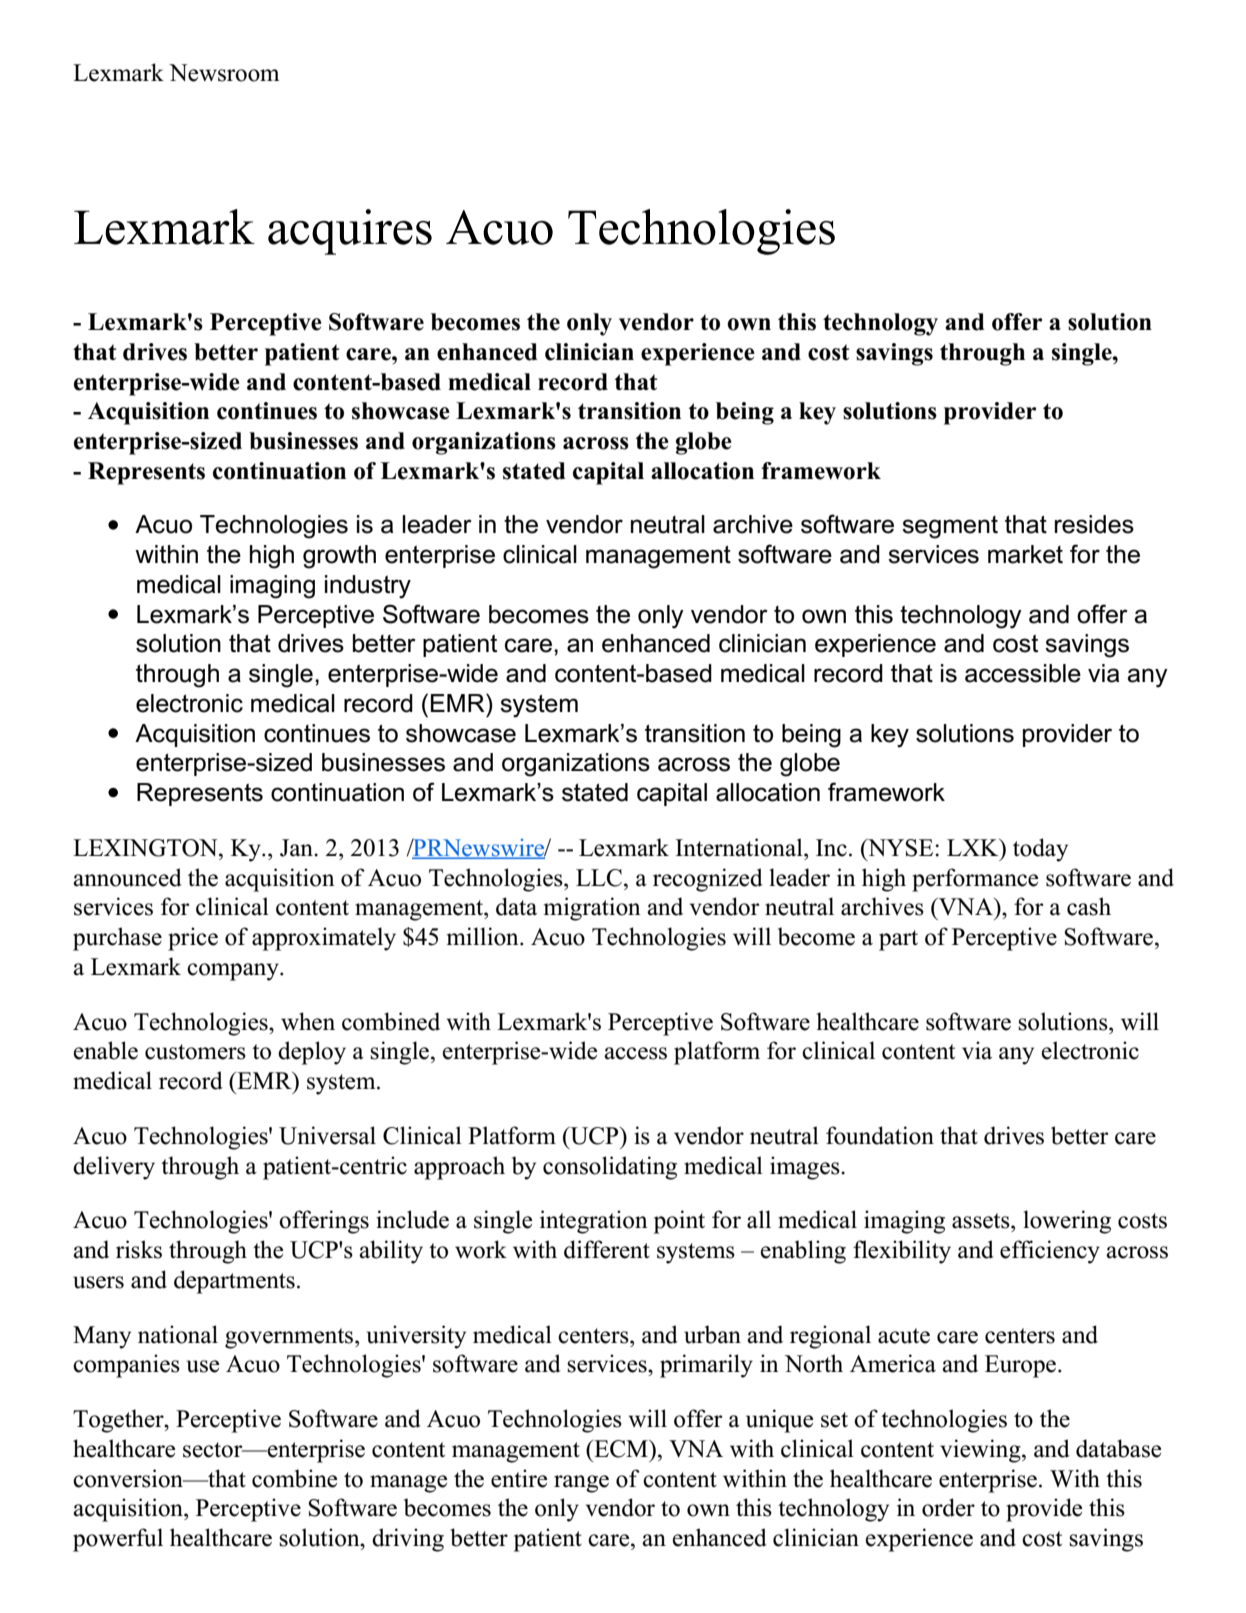  What do you see at coordinates (974, 847) in the image?
I see `LXK` at bounding box center [974, 847].
